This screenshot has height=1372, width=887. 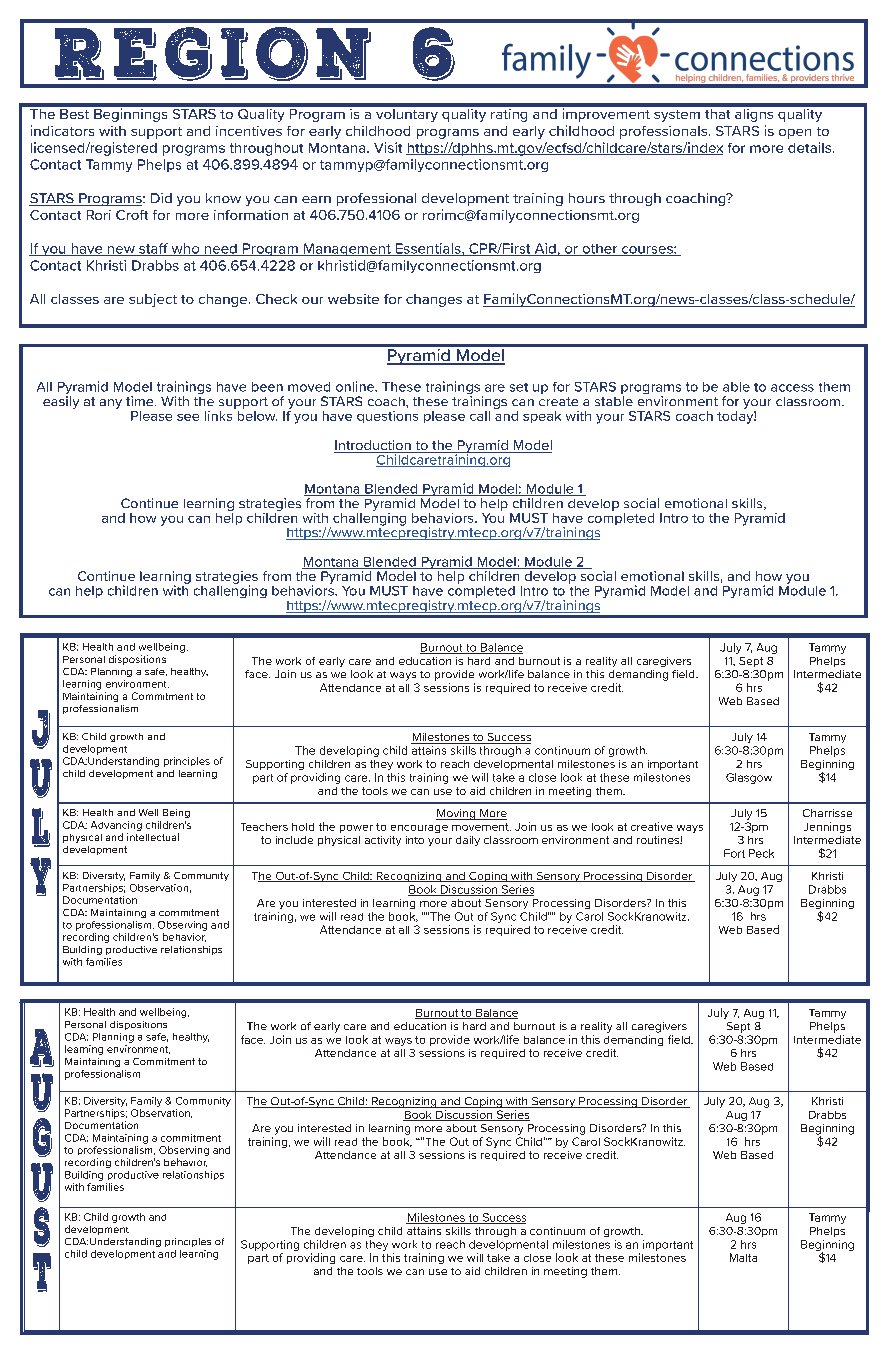 I want to click on Fort, so click(x=734, y=853).
